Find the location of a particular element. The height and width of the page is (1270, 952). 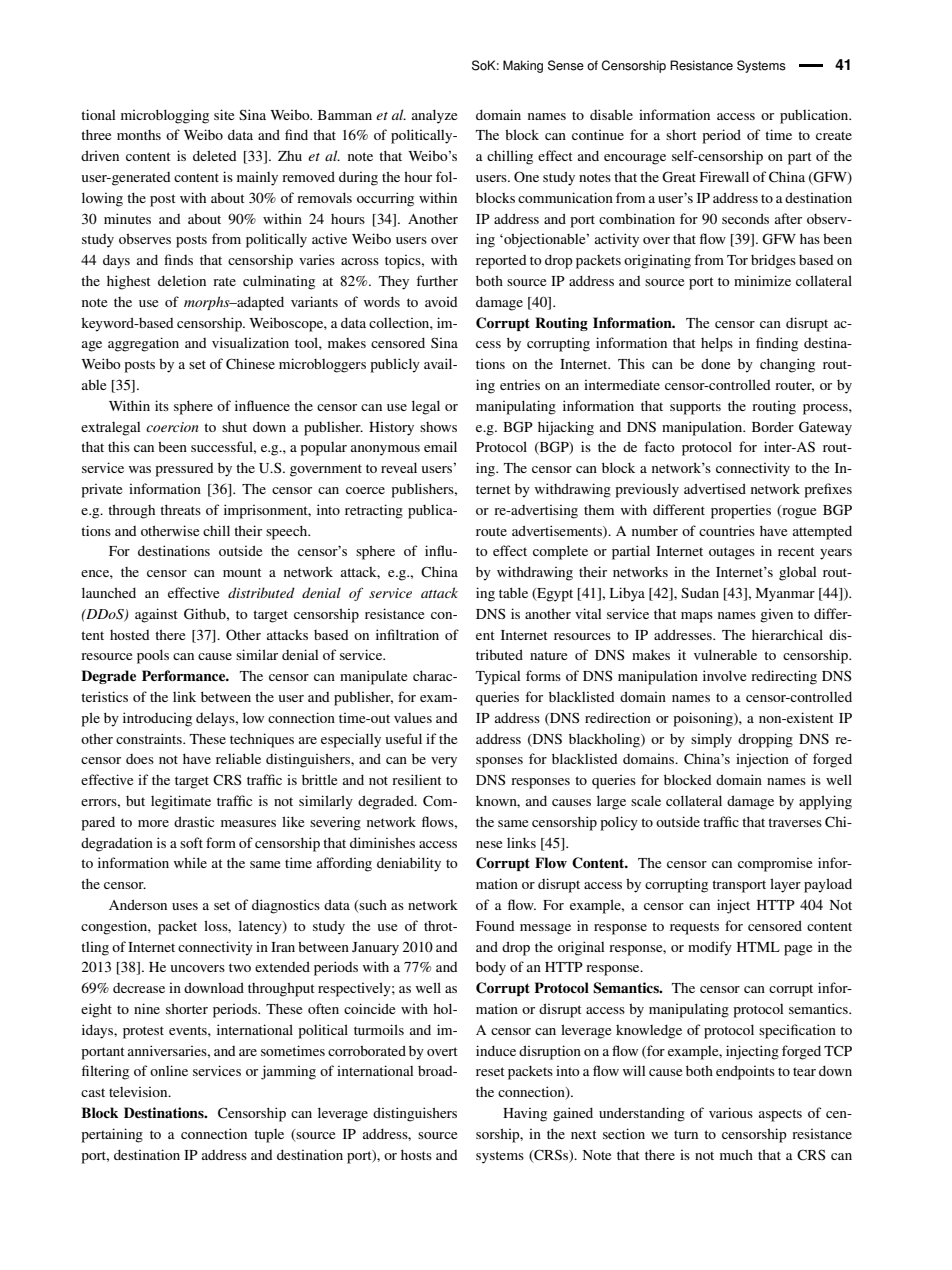

microblogging is located at coordinates (165, 116).
